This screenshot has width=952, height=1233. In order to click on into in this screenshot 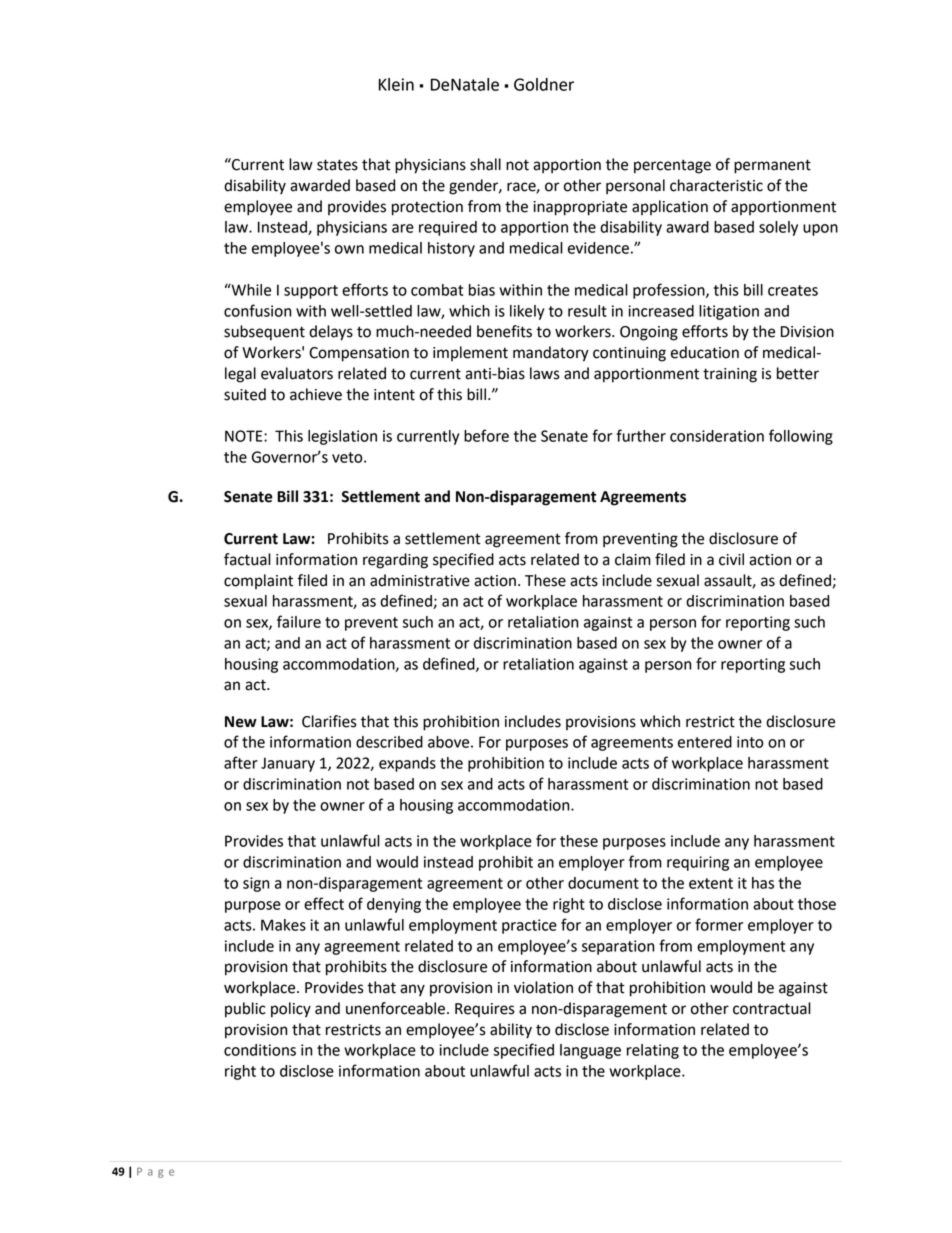, I will do `click(750, 742)`.
